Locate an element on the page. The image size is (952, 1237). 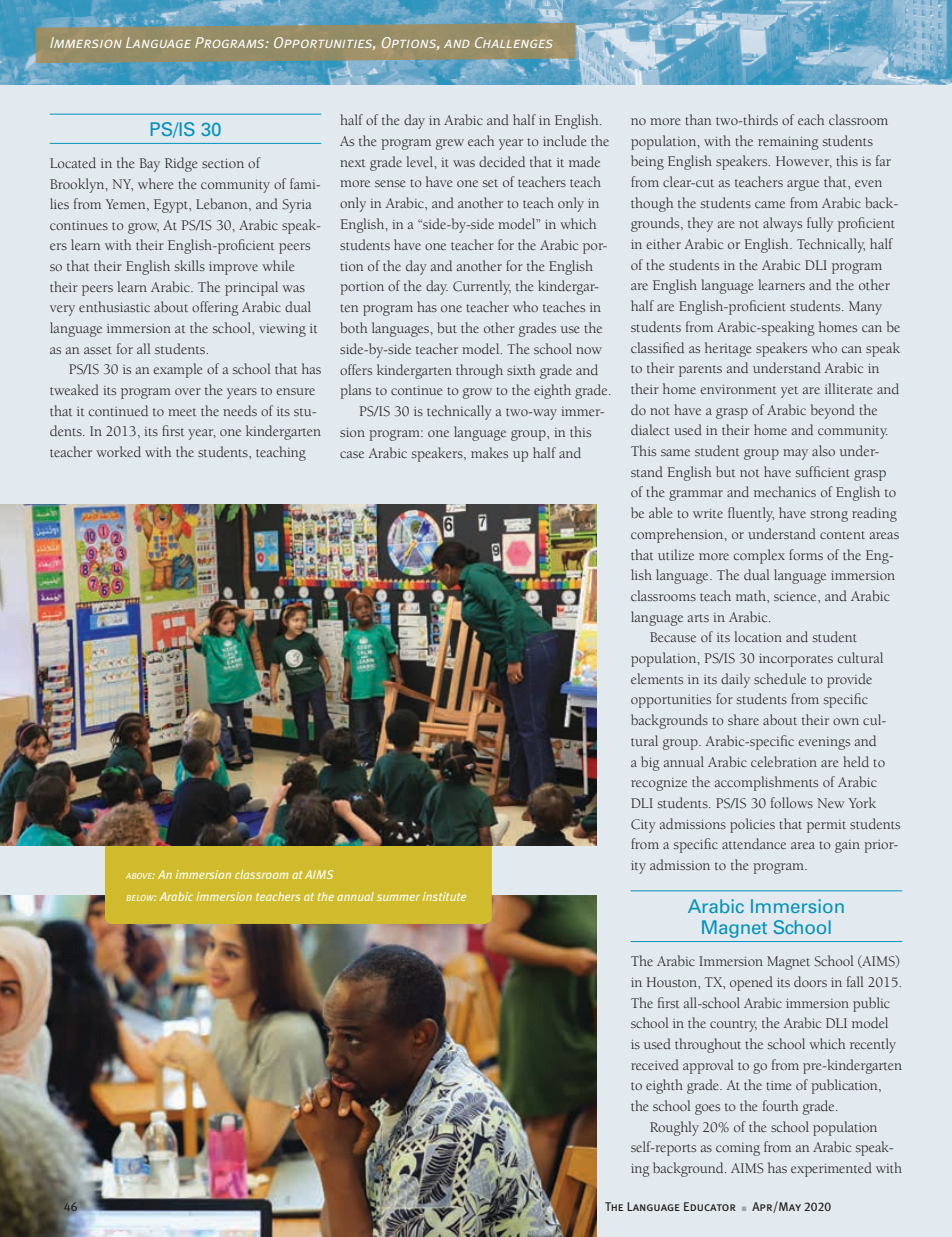
experimented is located at coordinates (831, 1169).
